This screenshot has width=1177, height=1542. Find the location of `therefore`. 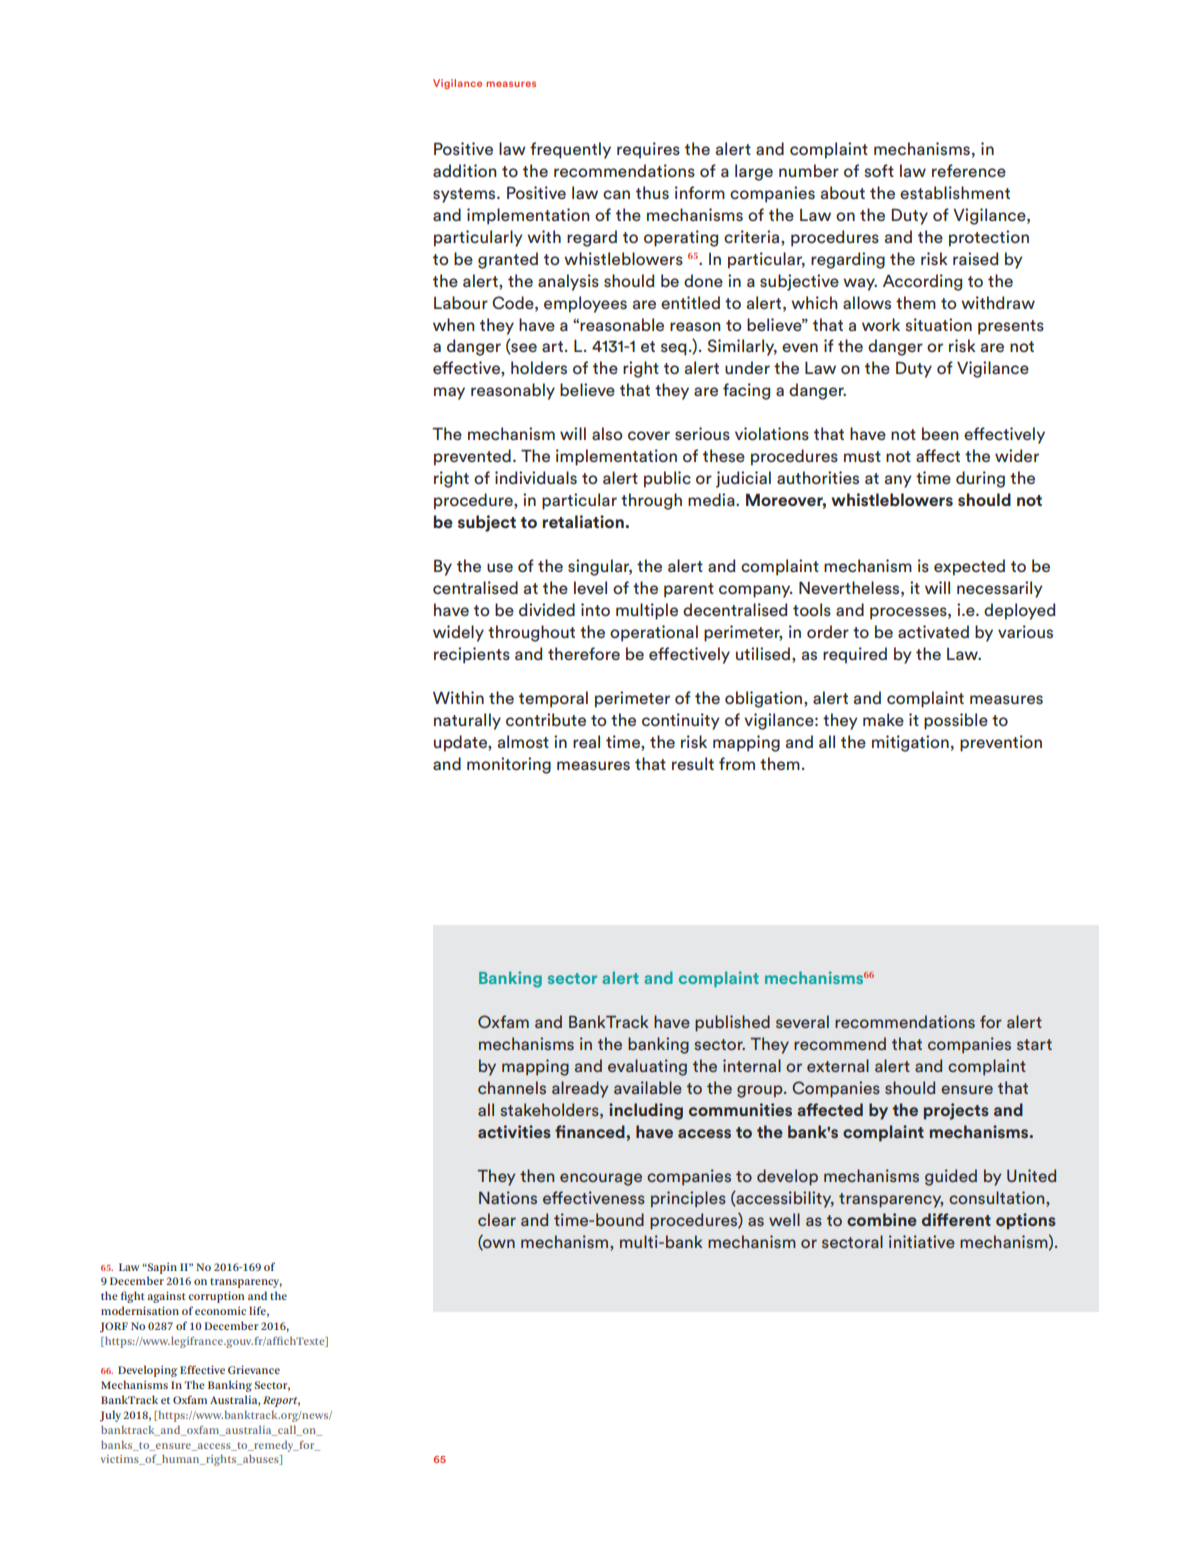

therefore is located at coordinates (584, 654).
